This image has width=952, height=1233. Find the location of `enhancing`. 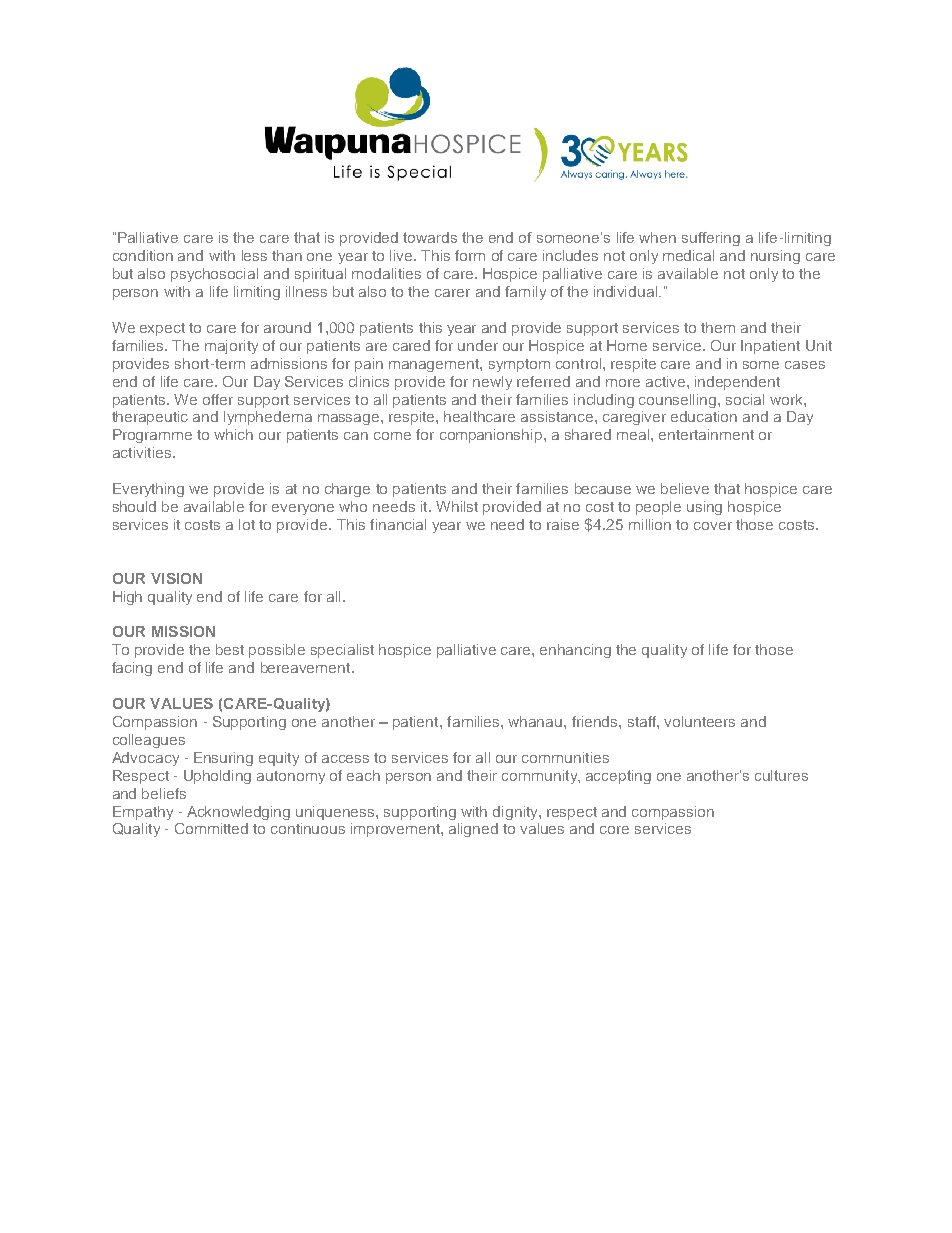

enhancing is located at coordinates (575, 651).
